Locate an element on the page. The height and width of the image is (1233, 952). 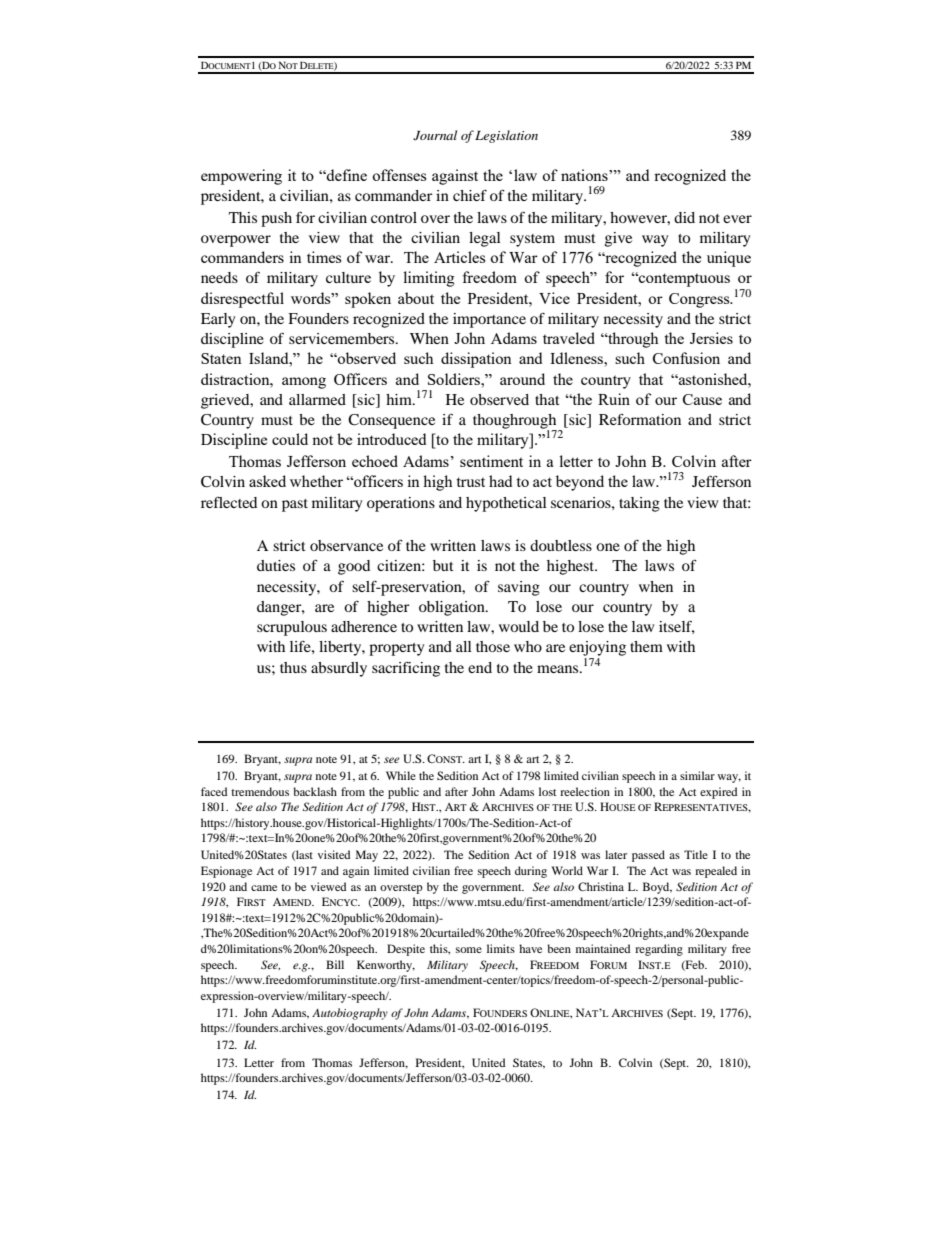
but is located at coordinates (443, 565).
